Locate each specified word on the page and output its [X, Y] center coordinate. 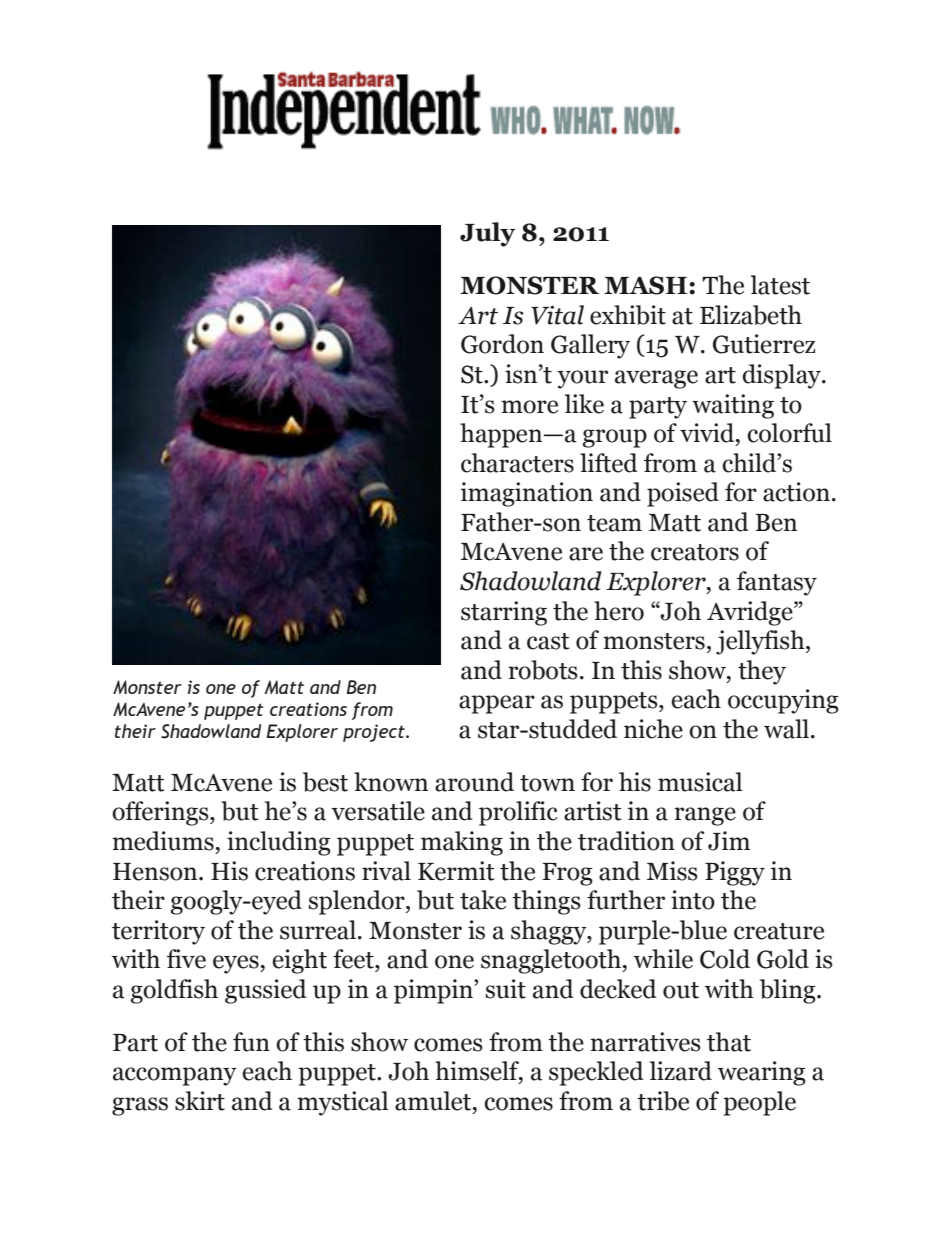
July [487, 234]
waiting [733, 406]
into [693, 900]
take [483, 900]
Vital [557, 315]
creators [695, 552]
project [375, 733]
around [474, 782]
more [529, 407]
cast [548, 641]
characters [517, 463]
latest [780, 285]
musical [700, 782]
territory [158, 932]
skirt [200, 1101]
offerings [161, 813]
